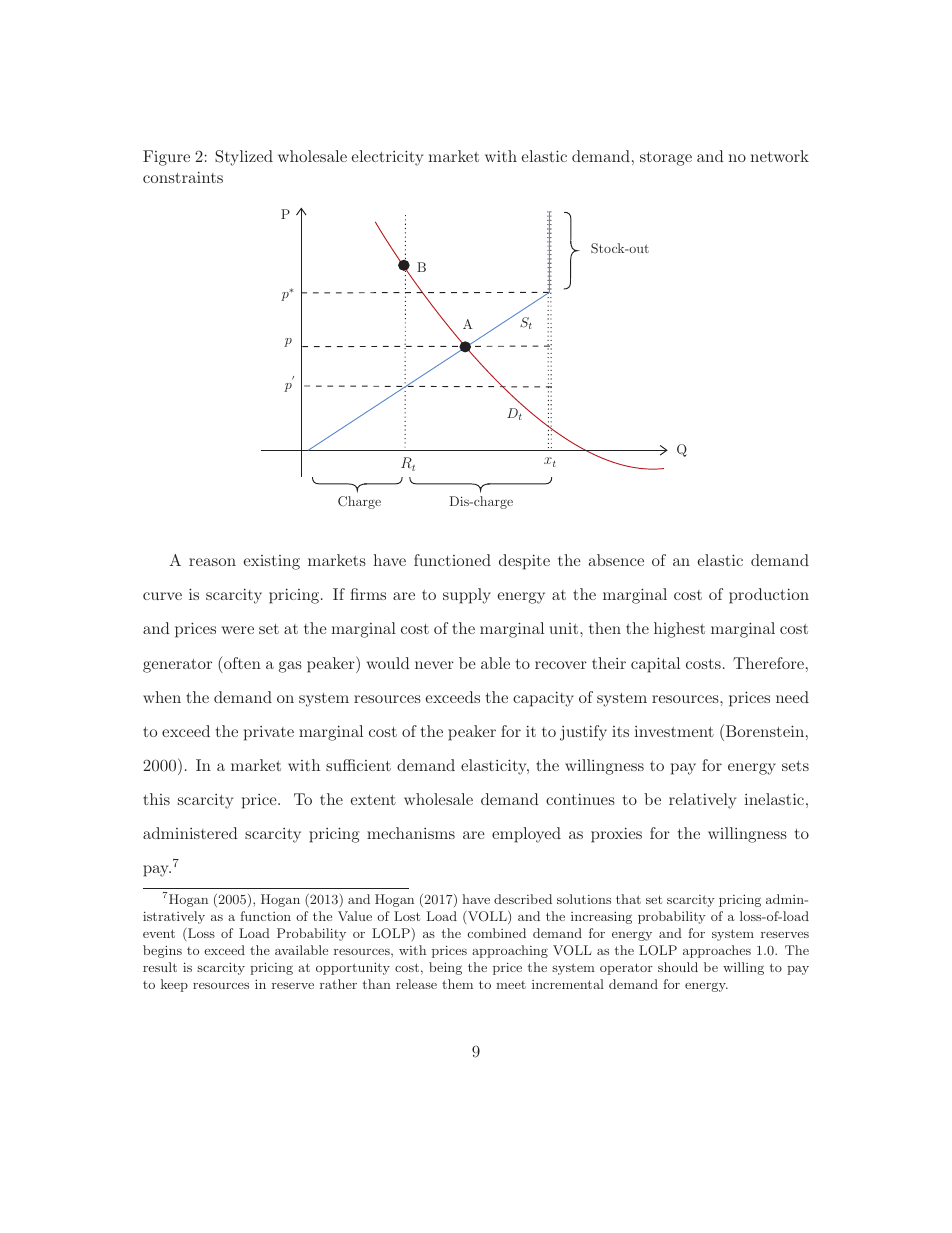  Describe the element at coordinates (666, 159) in the page. I see `storage` at that location.
